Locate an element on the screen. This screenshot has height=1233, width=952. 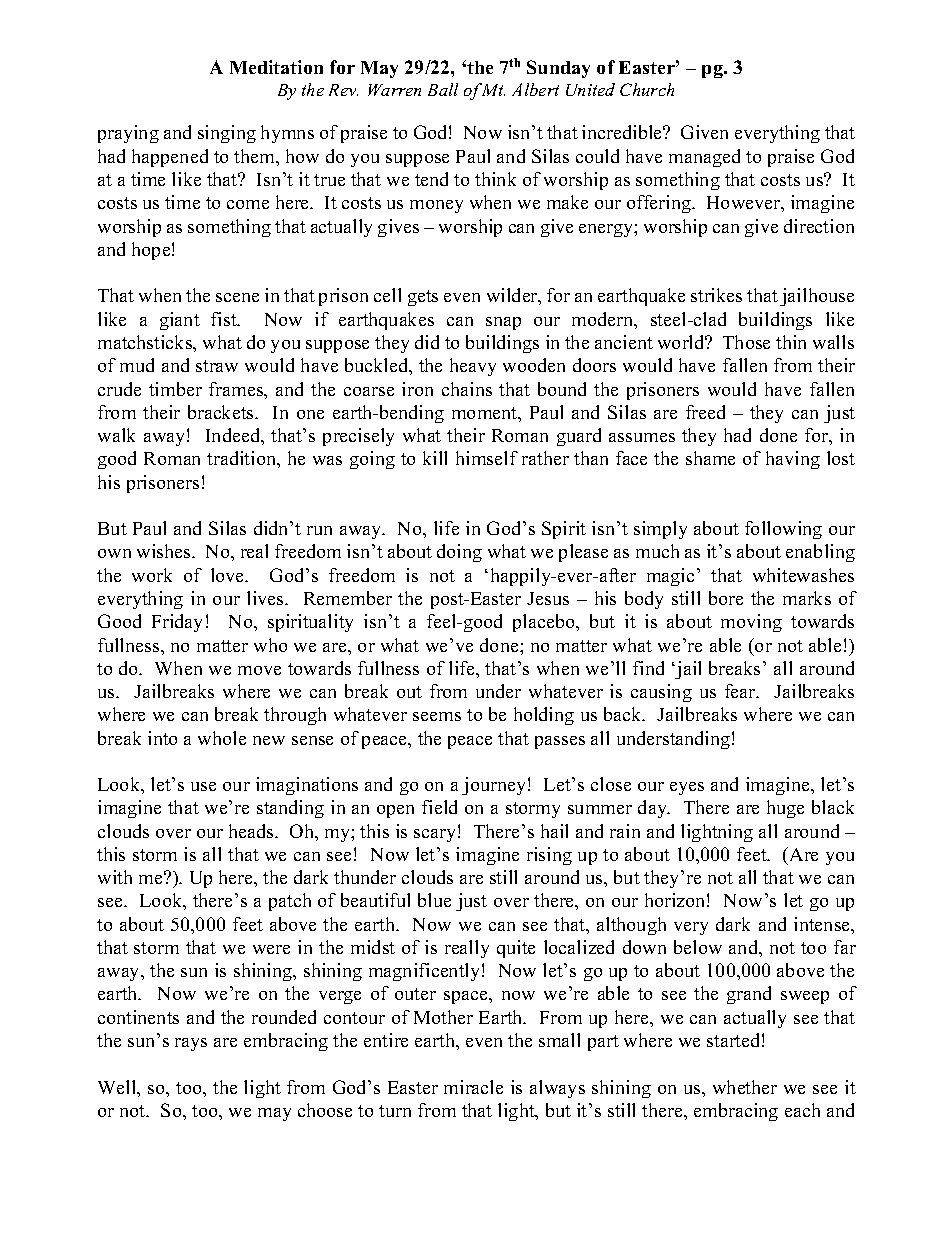
huge is located at coordinates (785, 809).
